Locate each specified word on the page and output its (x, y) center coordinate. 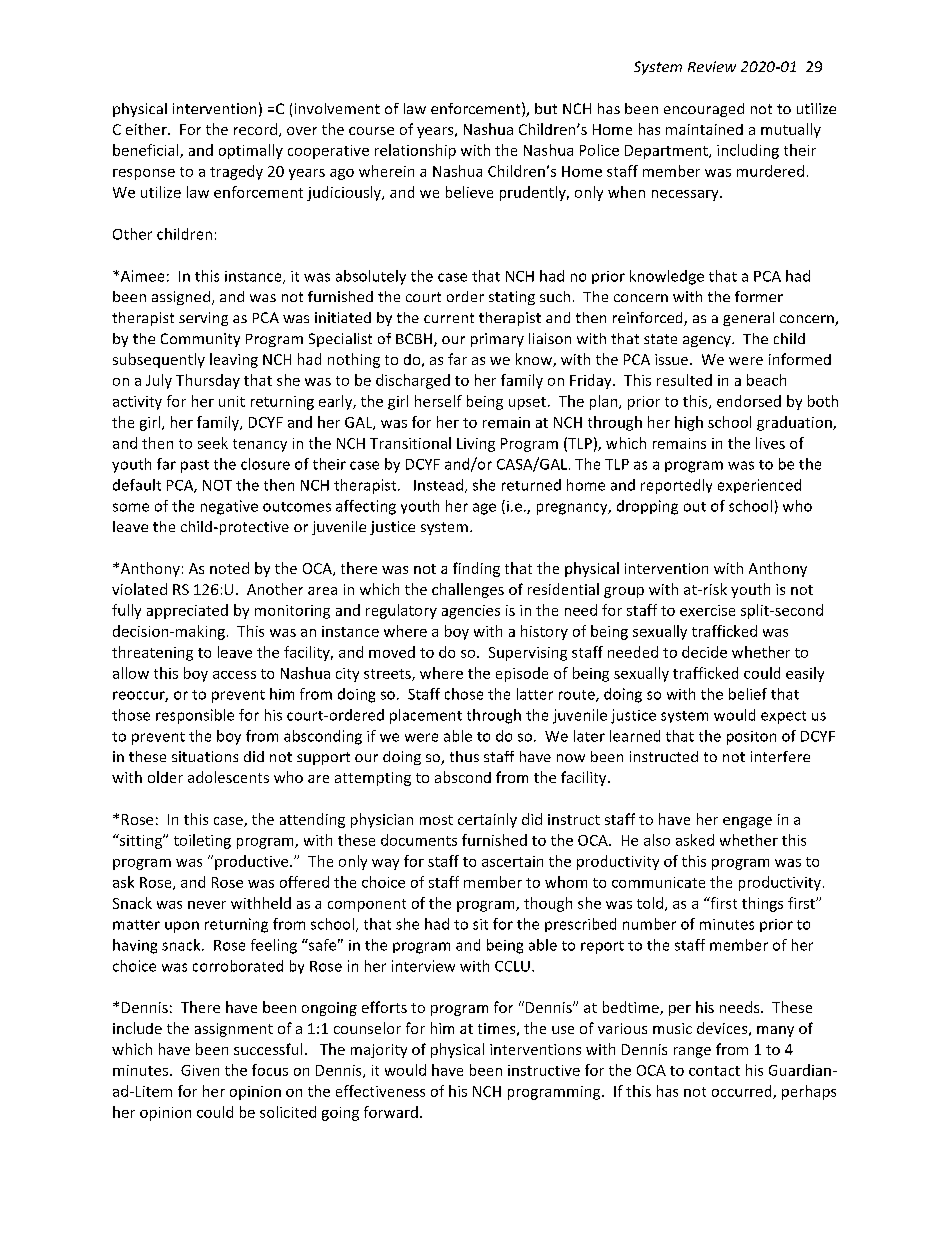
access (234, 675)
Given (200, 1070)
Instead (438, 485)
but (546, 108)
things (762, 904)
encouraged (704, 110)
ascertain (512, 861)
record (257, 130)
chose (464, 694)
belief (748, 694)
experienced (759, 486)
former (759, 296)
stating (512, 298)
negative (229, 507)
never (207, 905)
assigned (181, 298)
